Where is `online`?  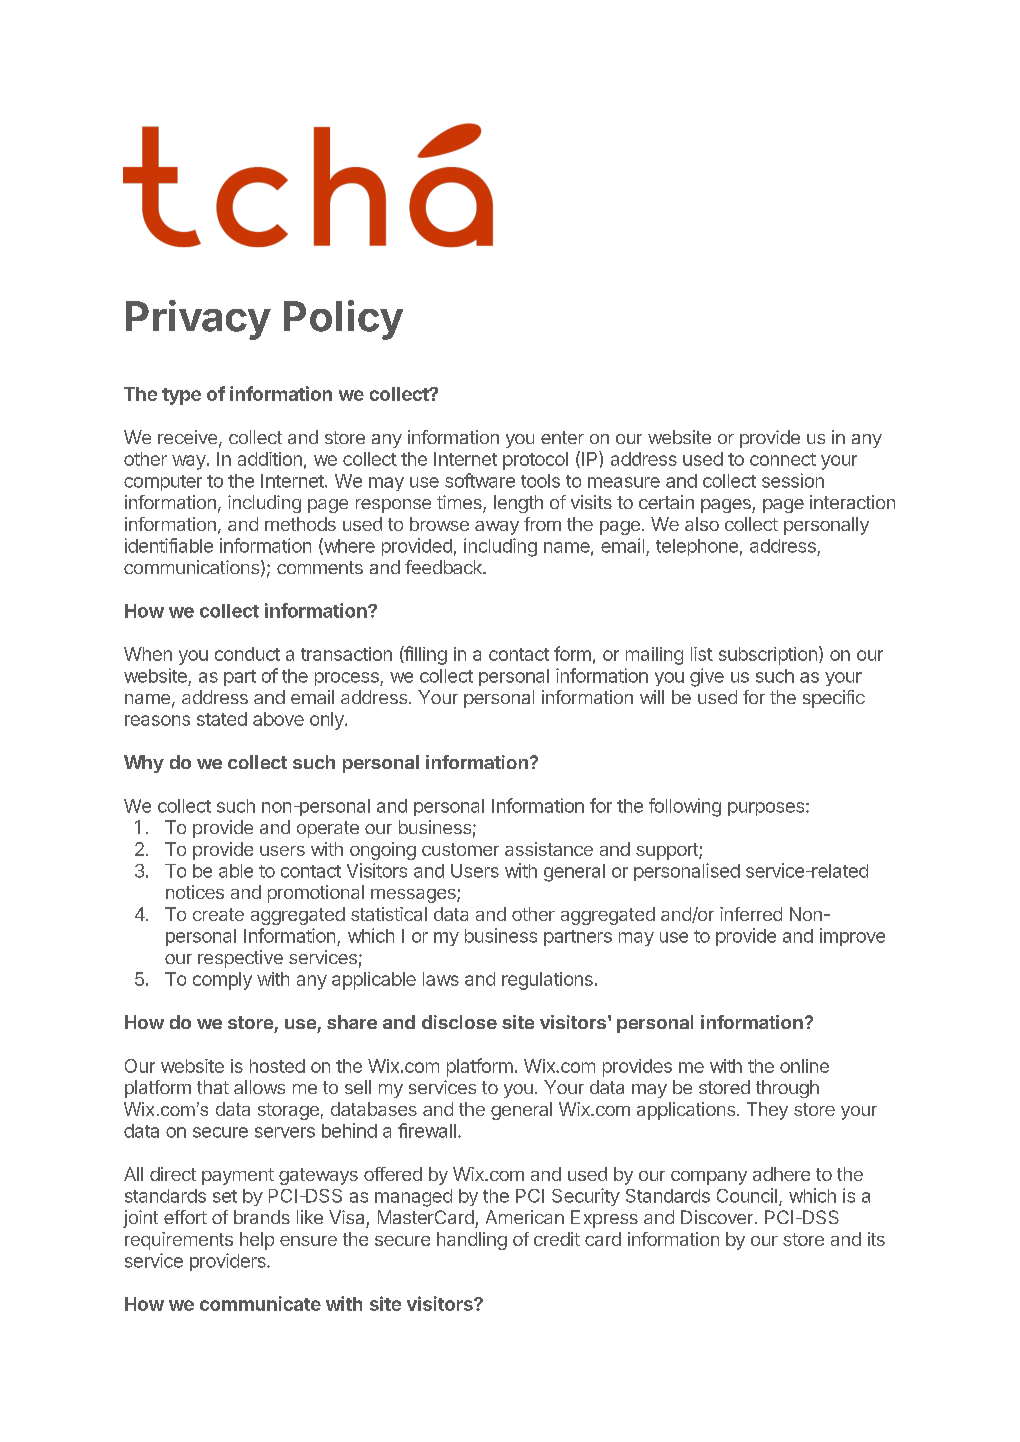
online is located at coordinates (804, 1066).
